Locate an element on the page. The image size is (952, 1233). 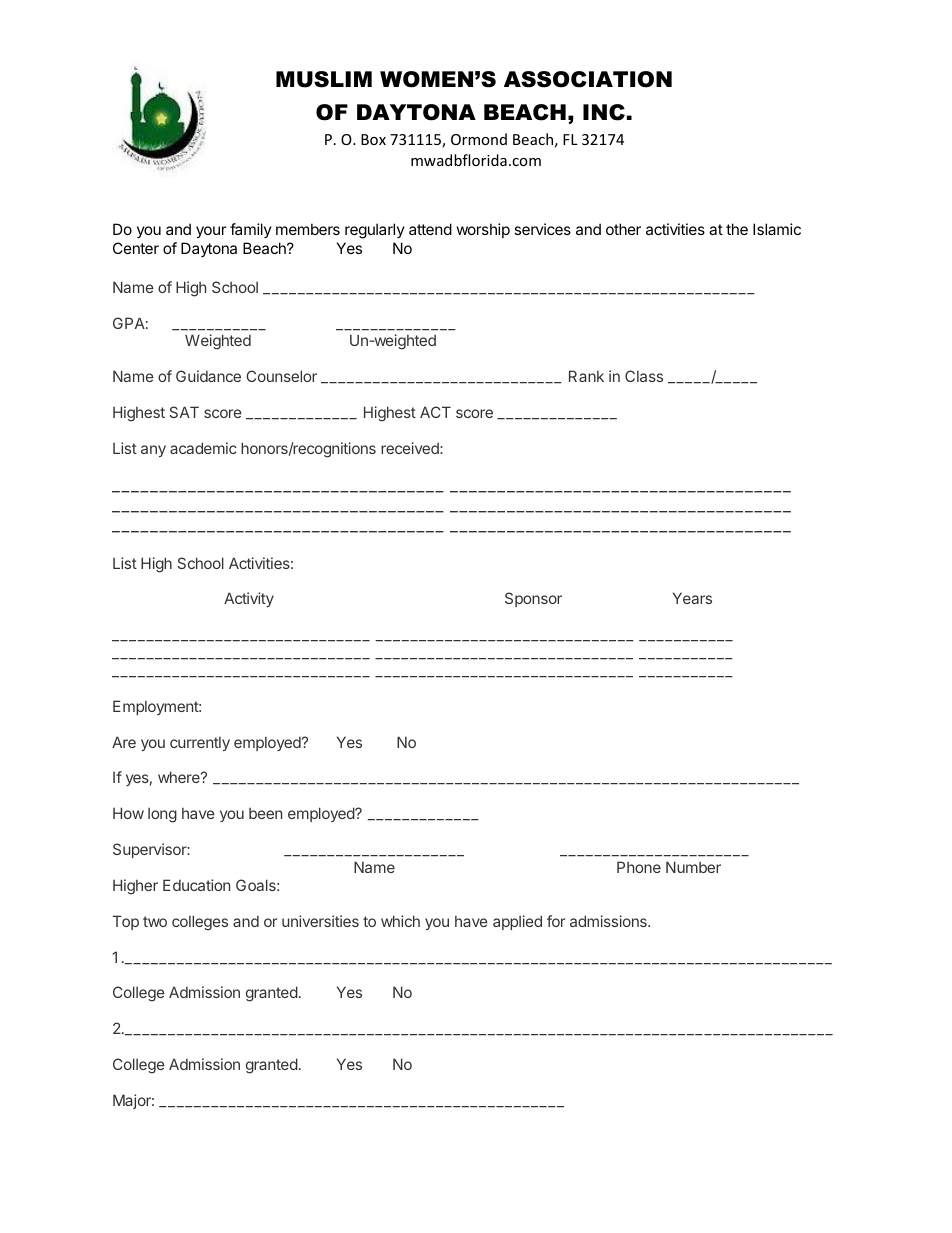
Education is located at coordinates (196, 885).
